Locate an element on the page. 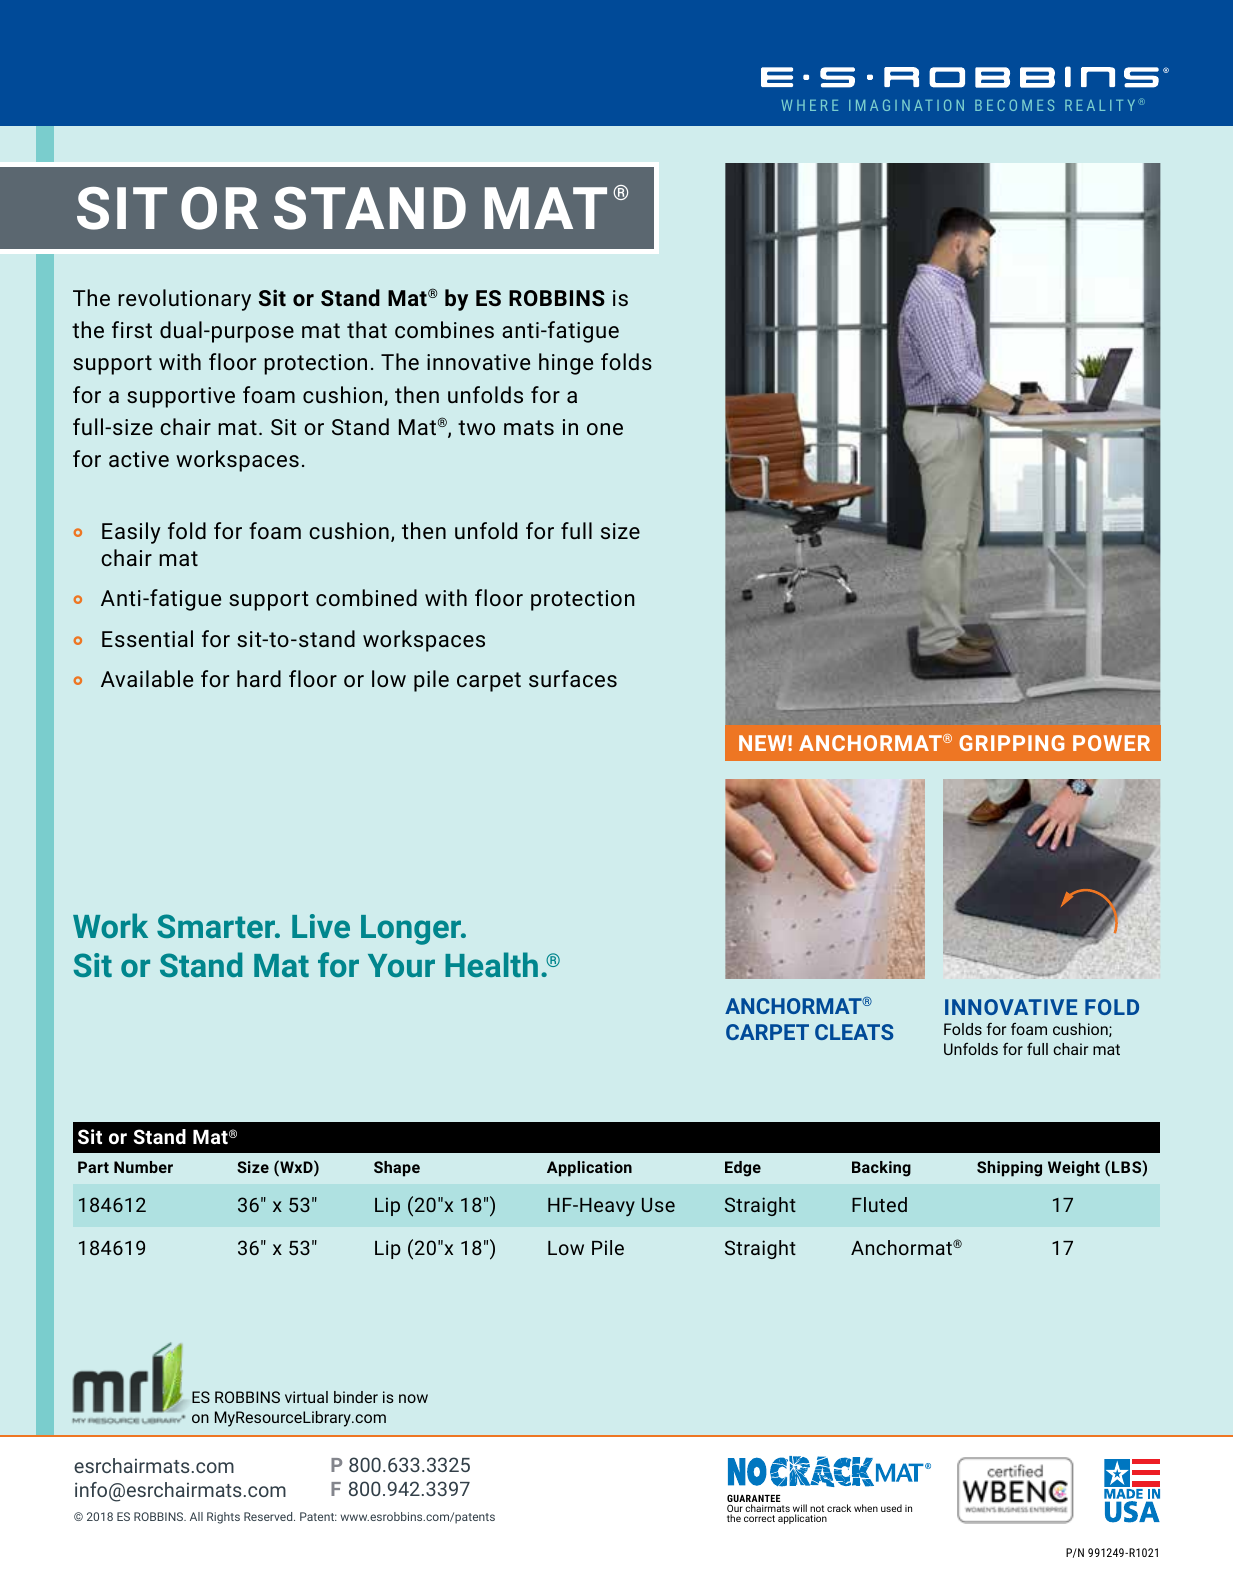 The height and width of the document is (1595, 1233). two is located at coordinates (476, 427).
